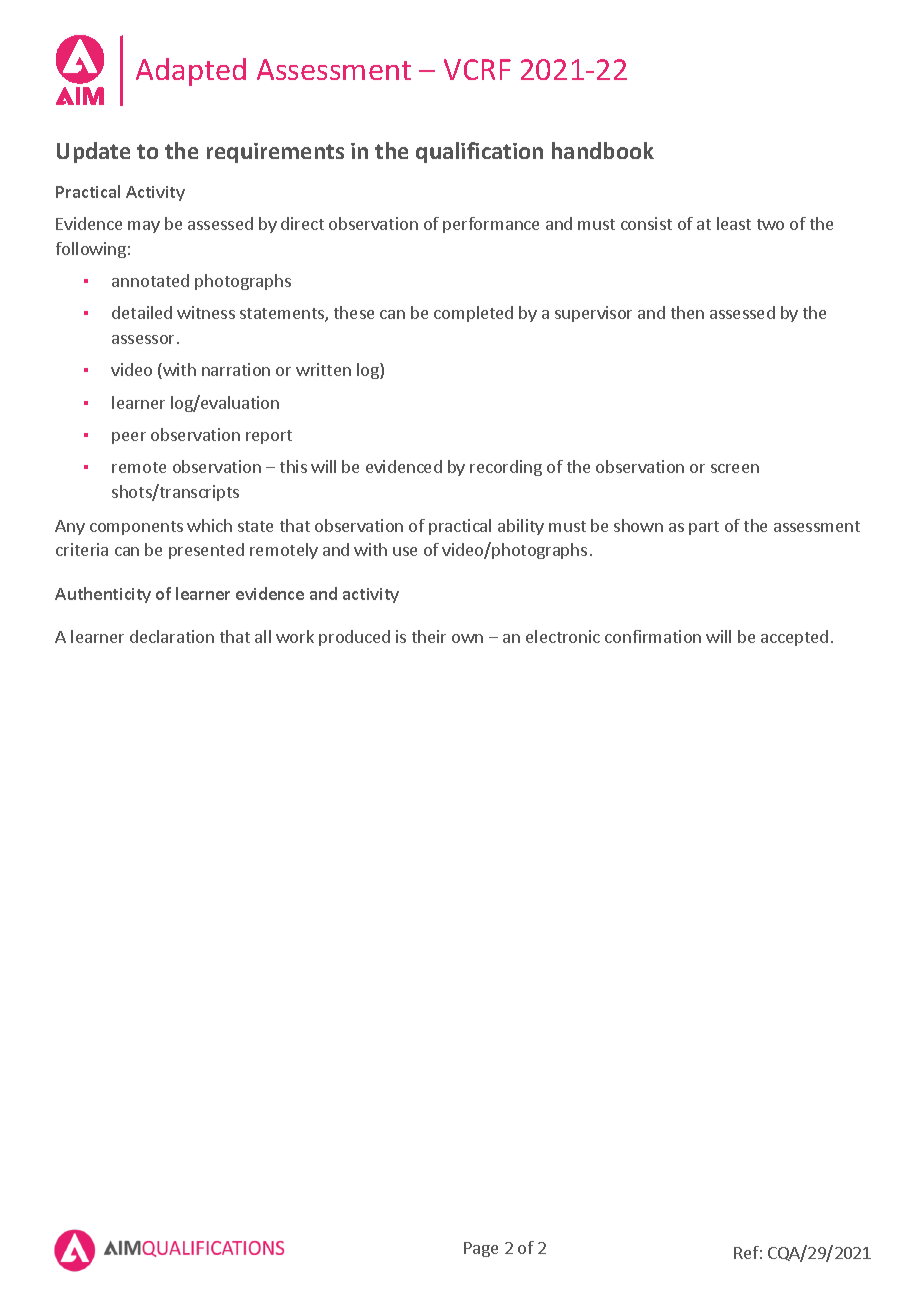  Describe the element at coordinates (603, 150) in the image. I see `handbook` at that location.
